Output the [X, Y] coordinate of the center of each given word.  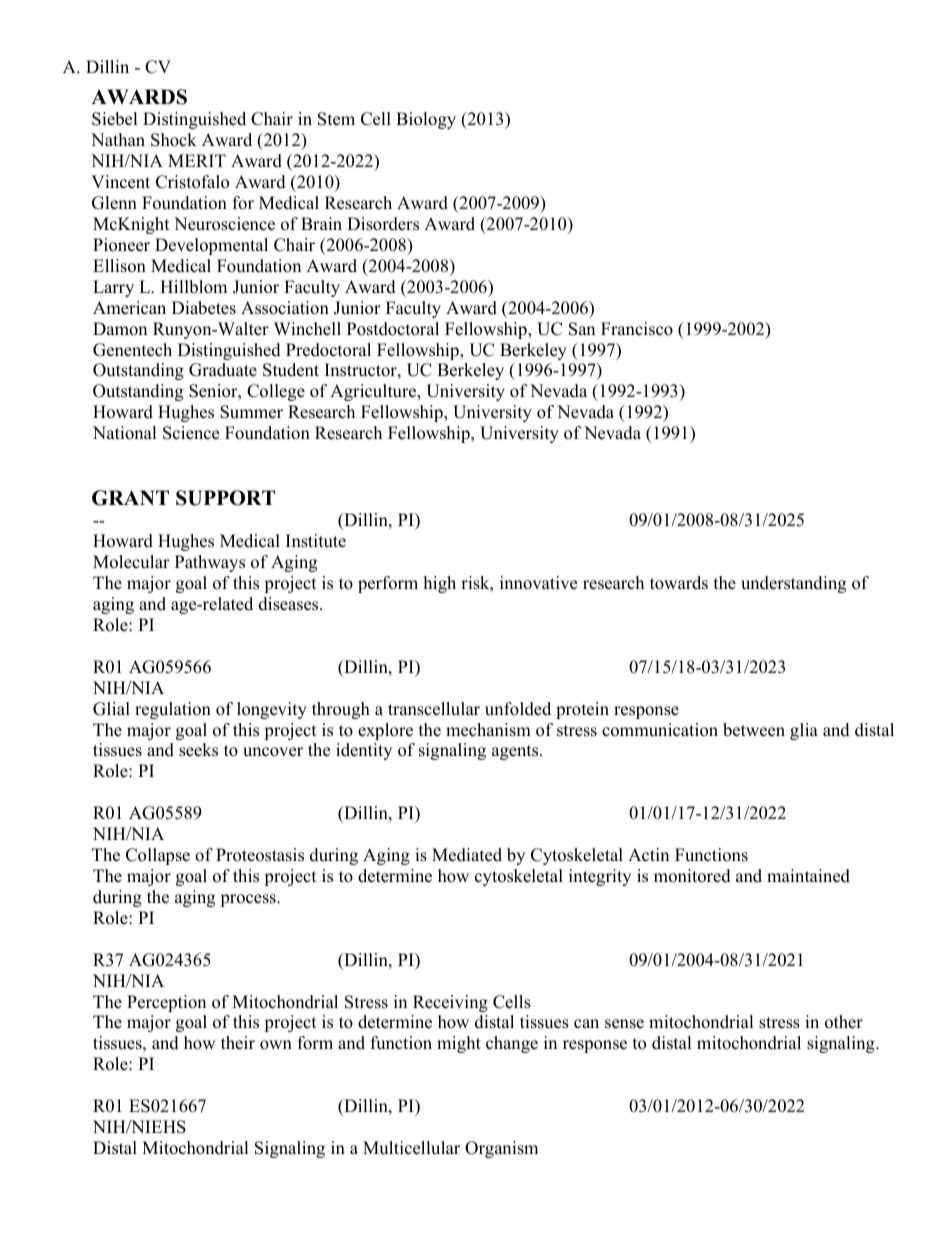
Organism [501, 1149]
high [440, 584]
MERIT [197, 160]
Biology [426, 120]
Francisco [637, 329]
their [238, 1043]
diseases [290, 604]
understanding [793, 584]
